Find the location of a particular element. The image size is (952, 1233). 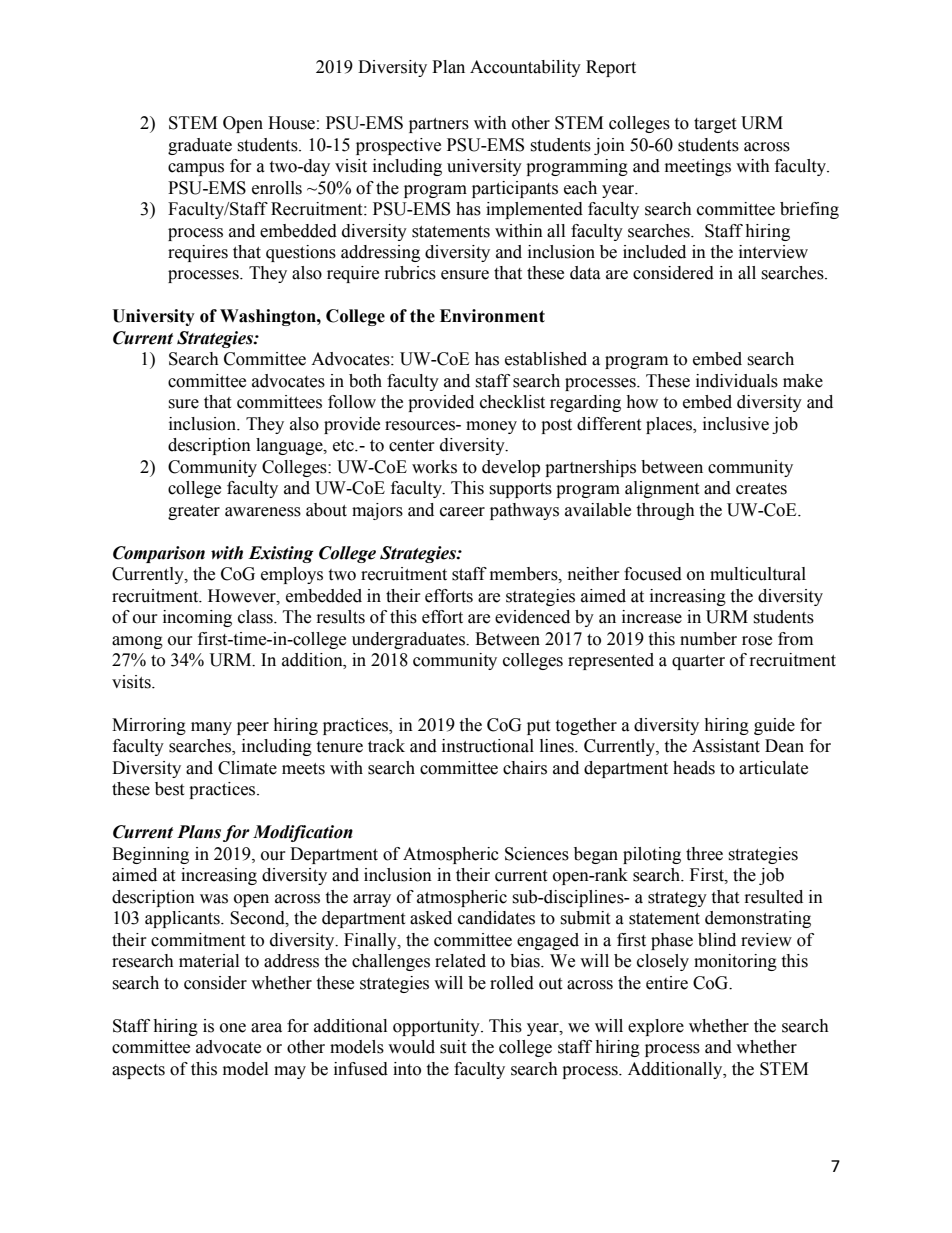

House is located at coordinates (291, 123).
